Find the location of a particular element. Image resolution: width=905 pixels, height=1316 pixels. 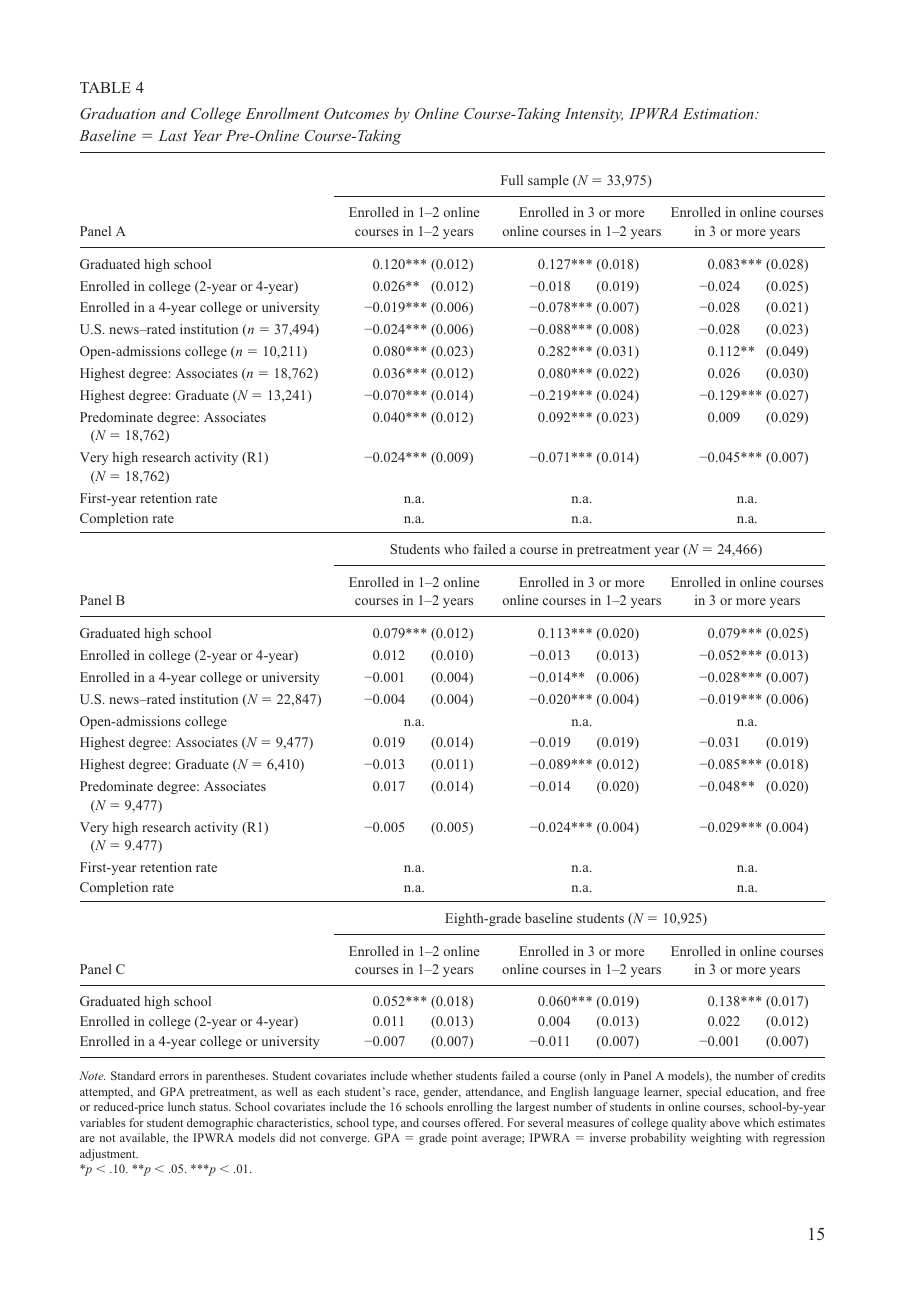

Full is located at coordinates (512, 180).
